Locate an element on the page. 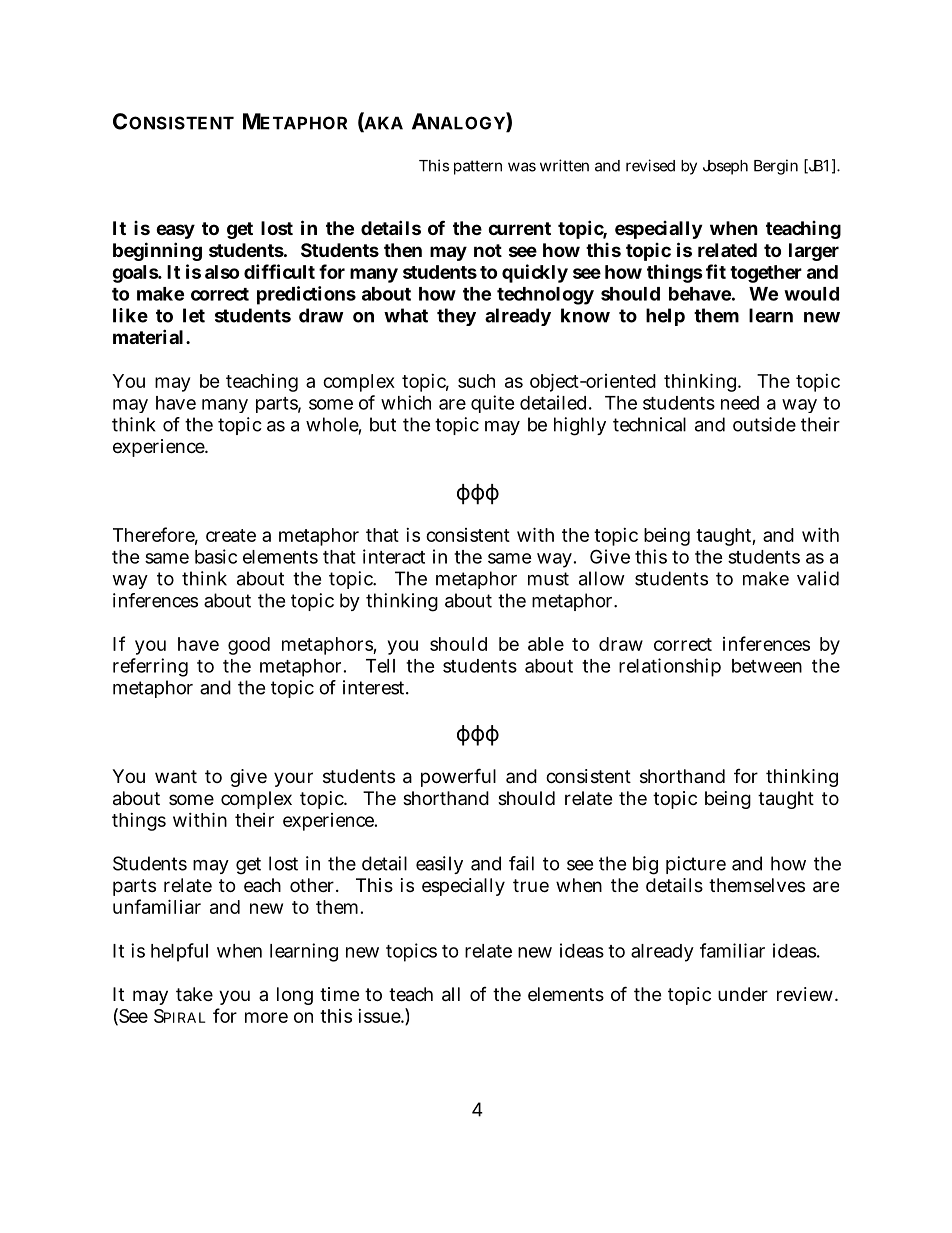  valid is located at coordinates (818, 578).
